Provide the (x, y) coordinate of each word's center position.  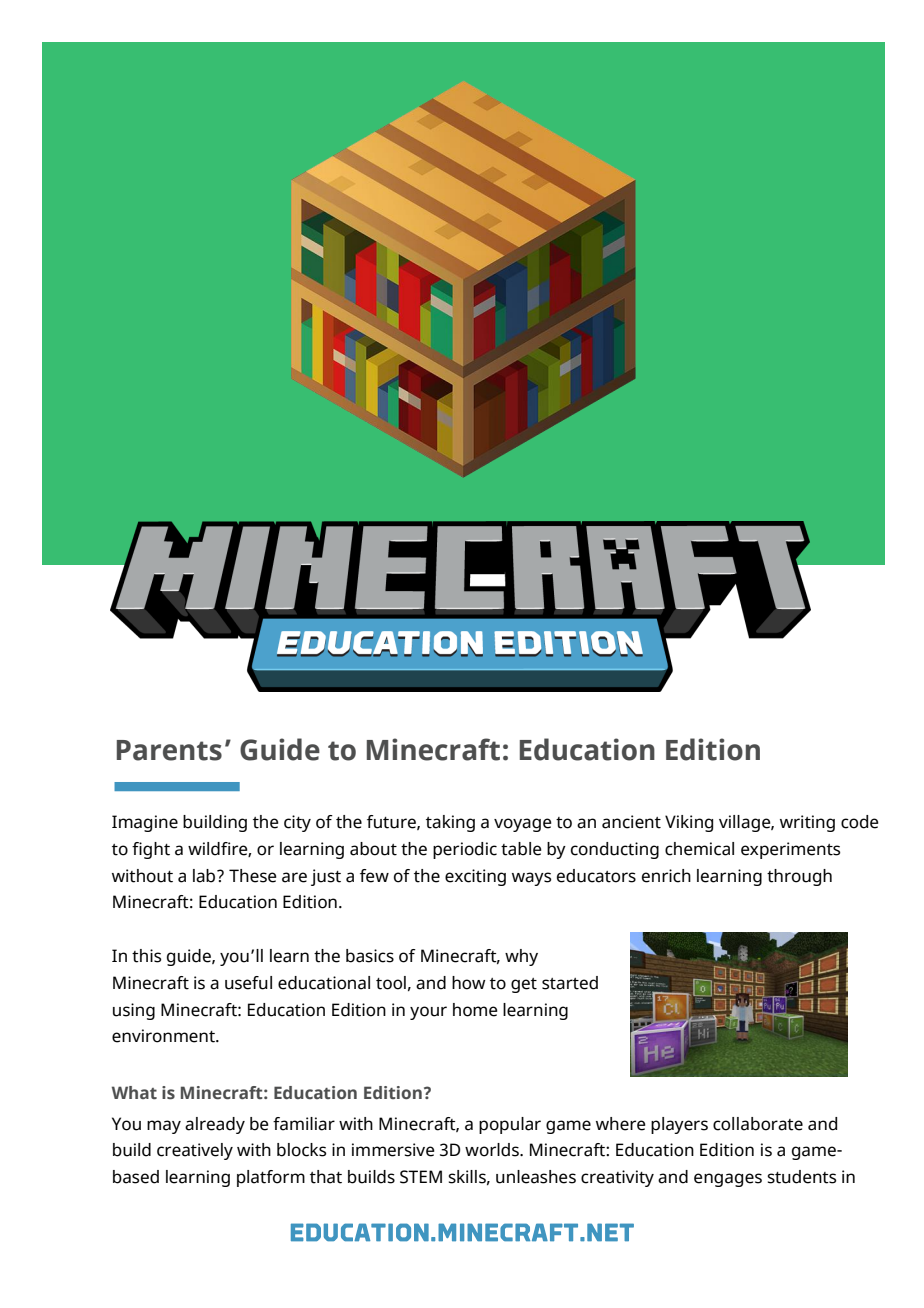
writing (807, 823)
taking (450, 823)
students (801, 1177)
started (570, 983)
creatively (195, 1151)
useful (248, 983)
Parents (169, 750)
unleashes (536, 1177)
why (521, 957)
